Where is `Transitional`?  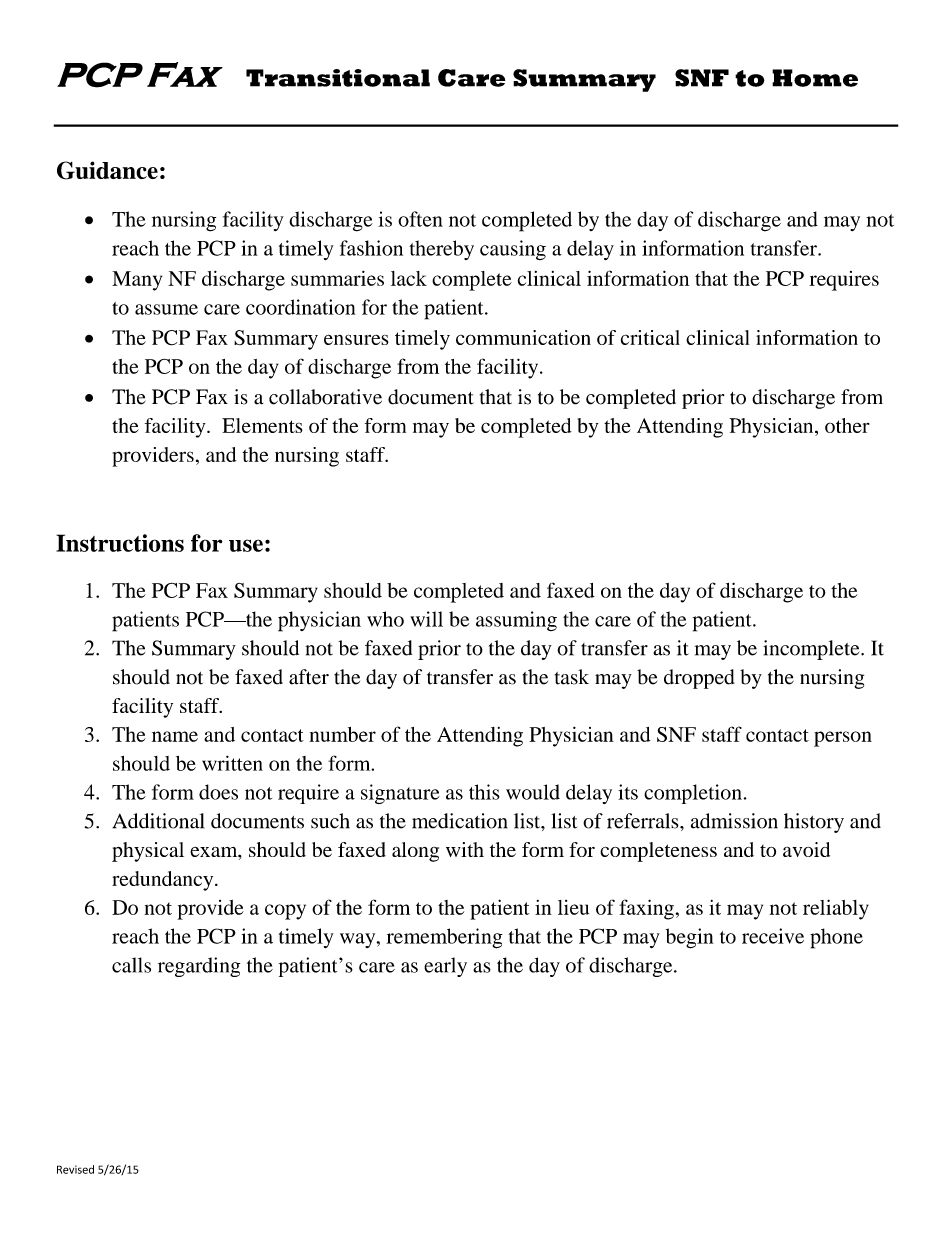 Transitional is located at coordinates (338, 78).
